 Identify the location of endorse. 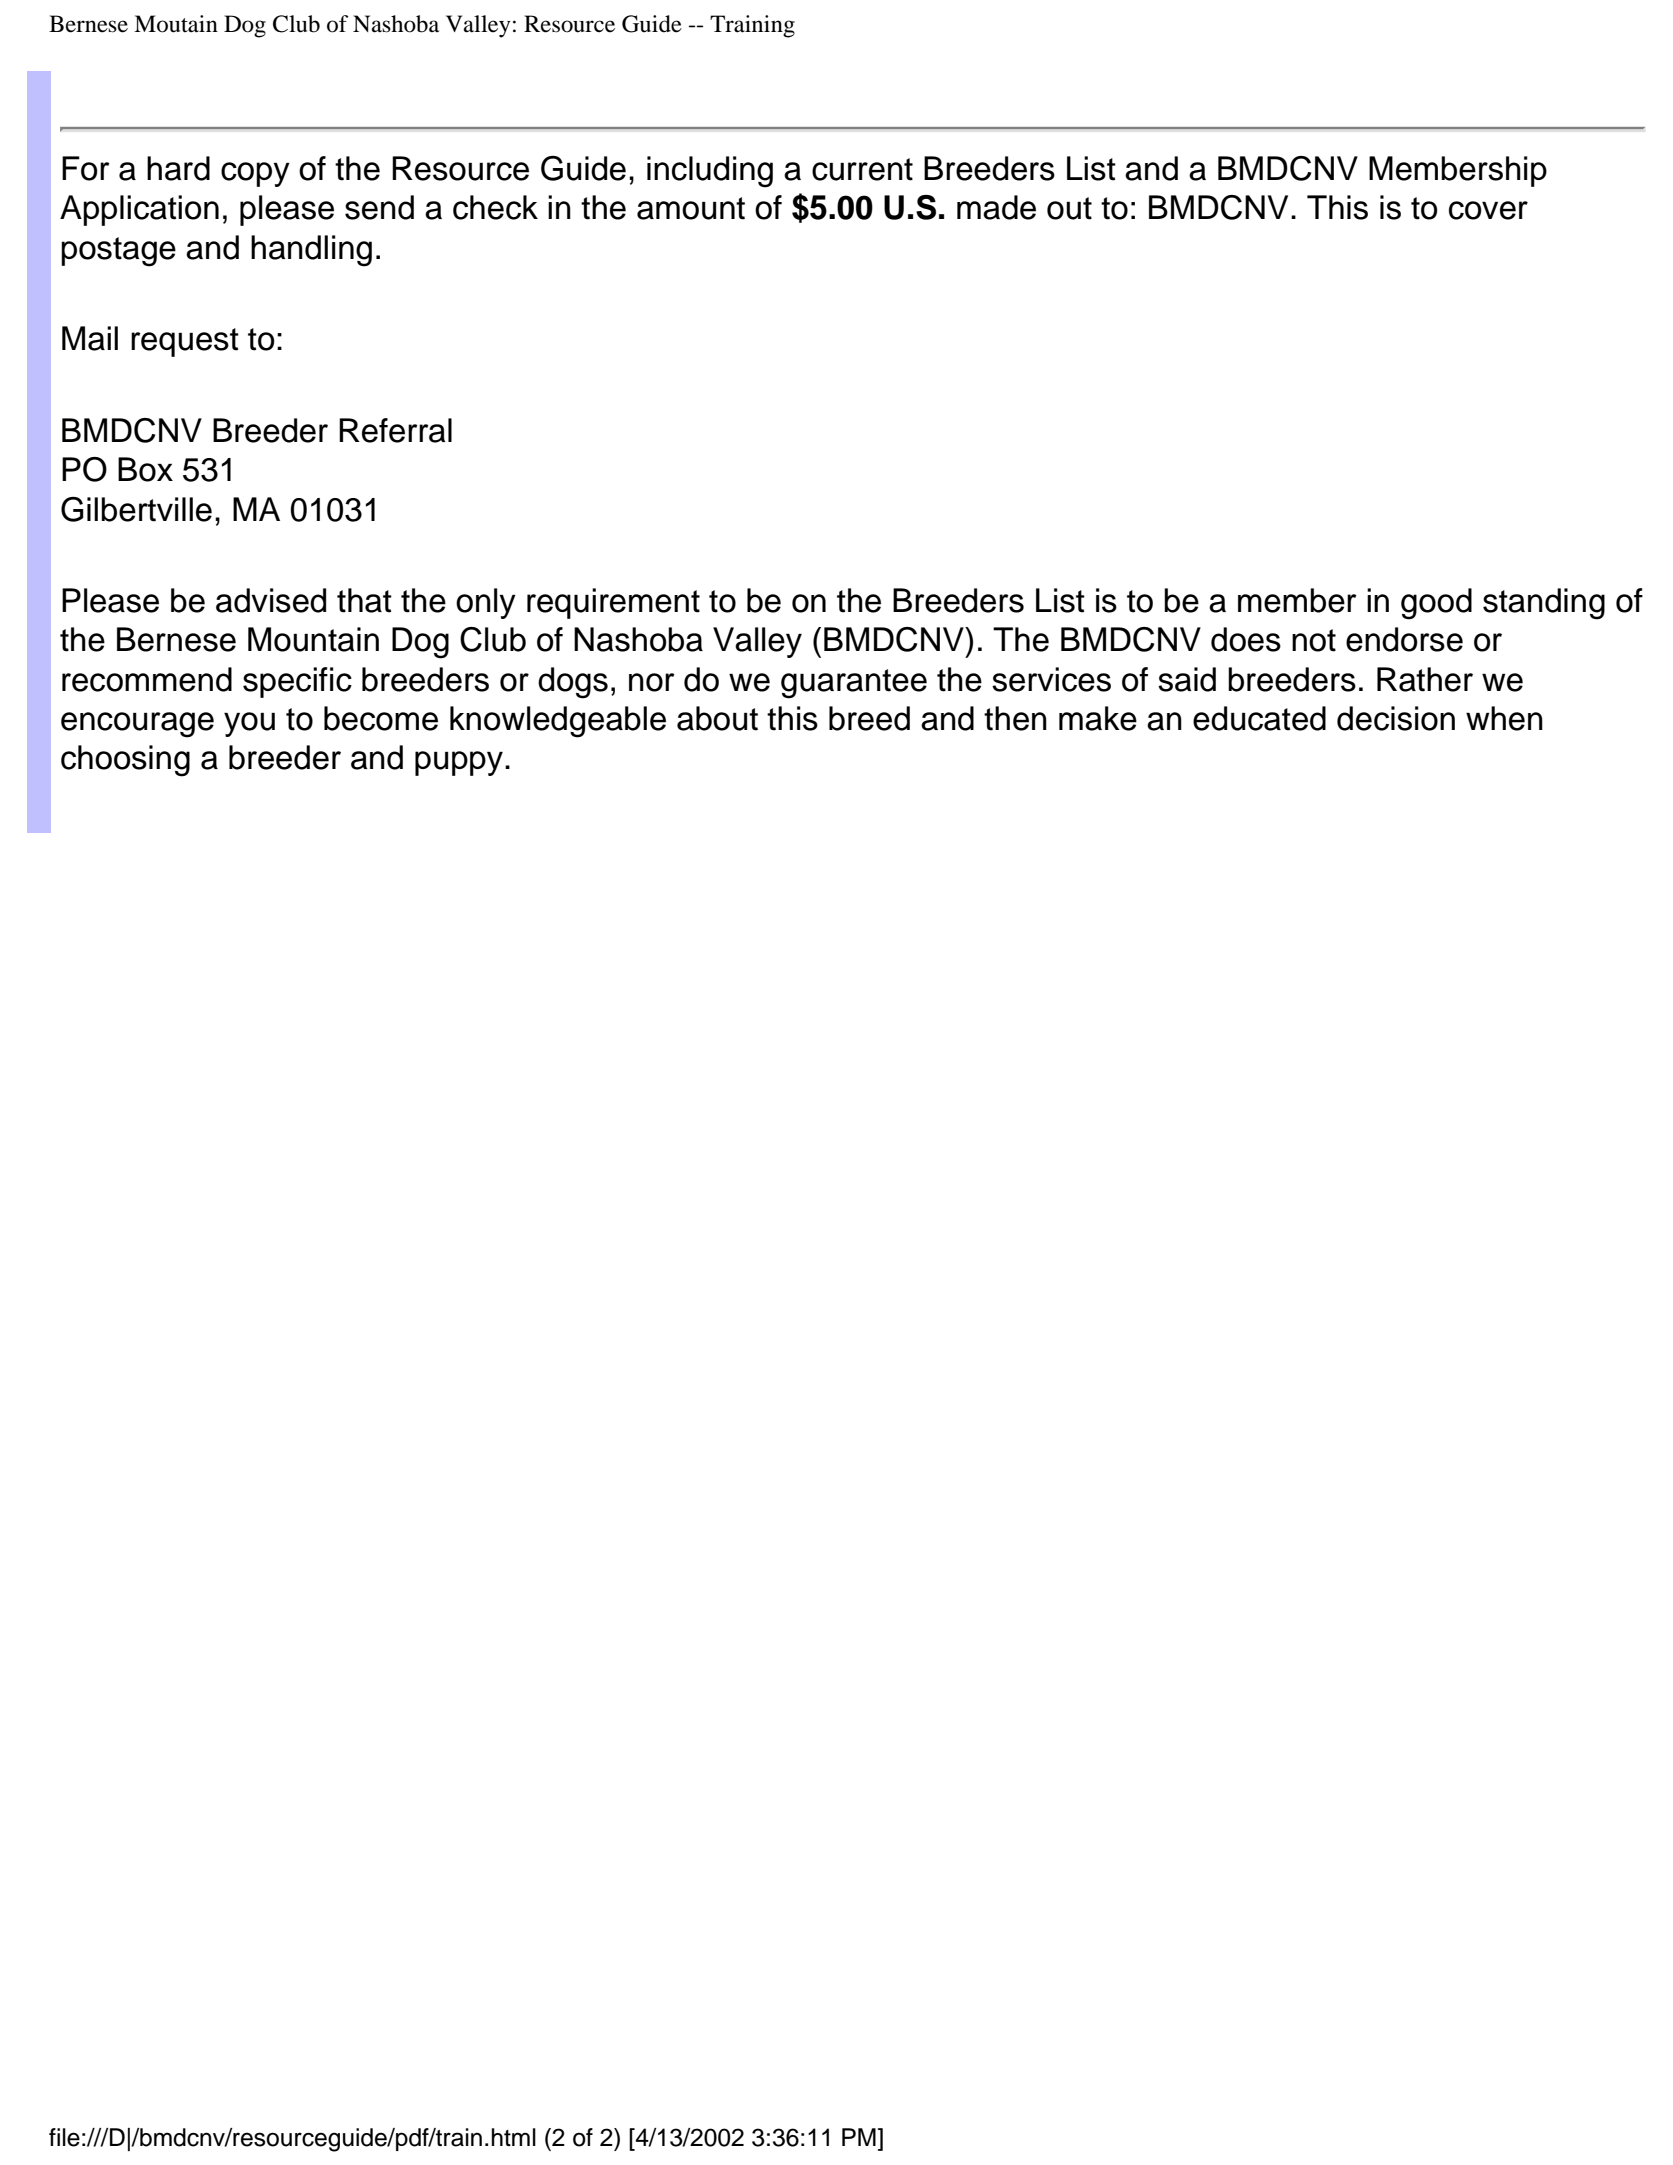
(1404, 639).
